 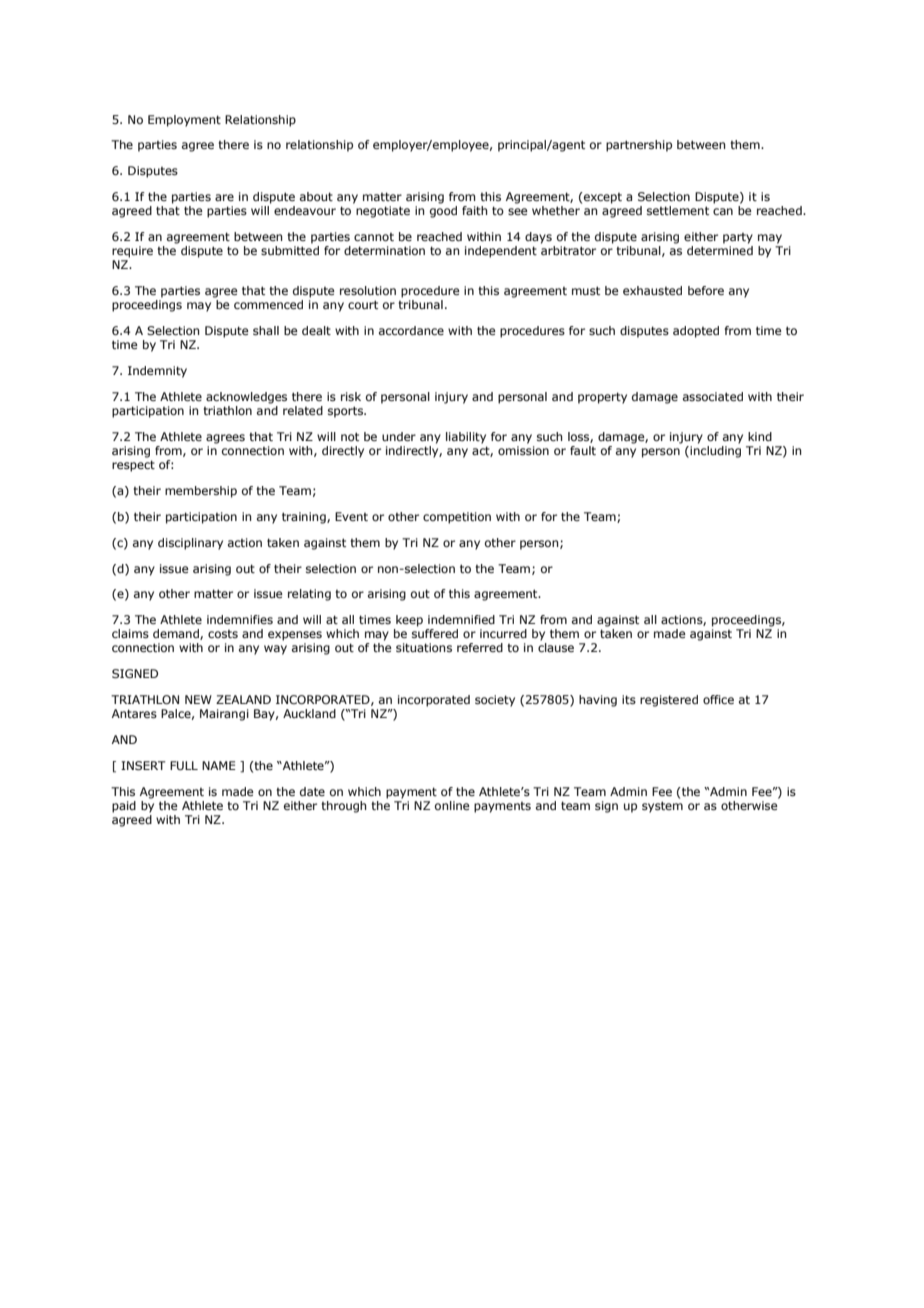 What do you see at coordinates (443, 212) in the screenshot?
I see `good` at bounding box center [443, 212].
